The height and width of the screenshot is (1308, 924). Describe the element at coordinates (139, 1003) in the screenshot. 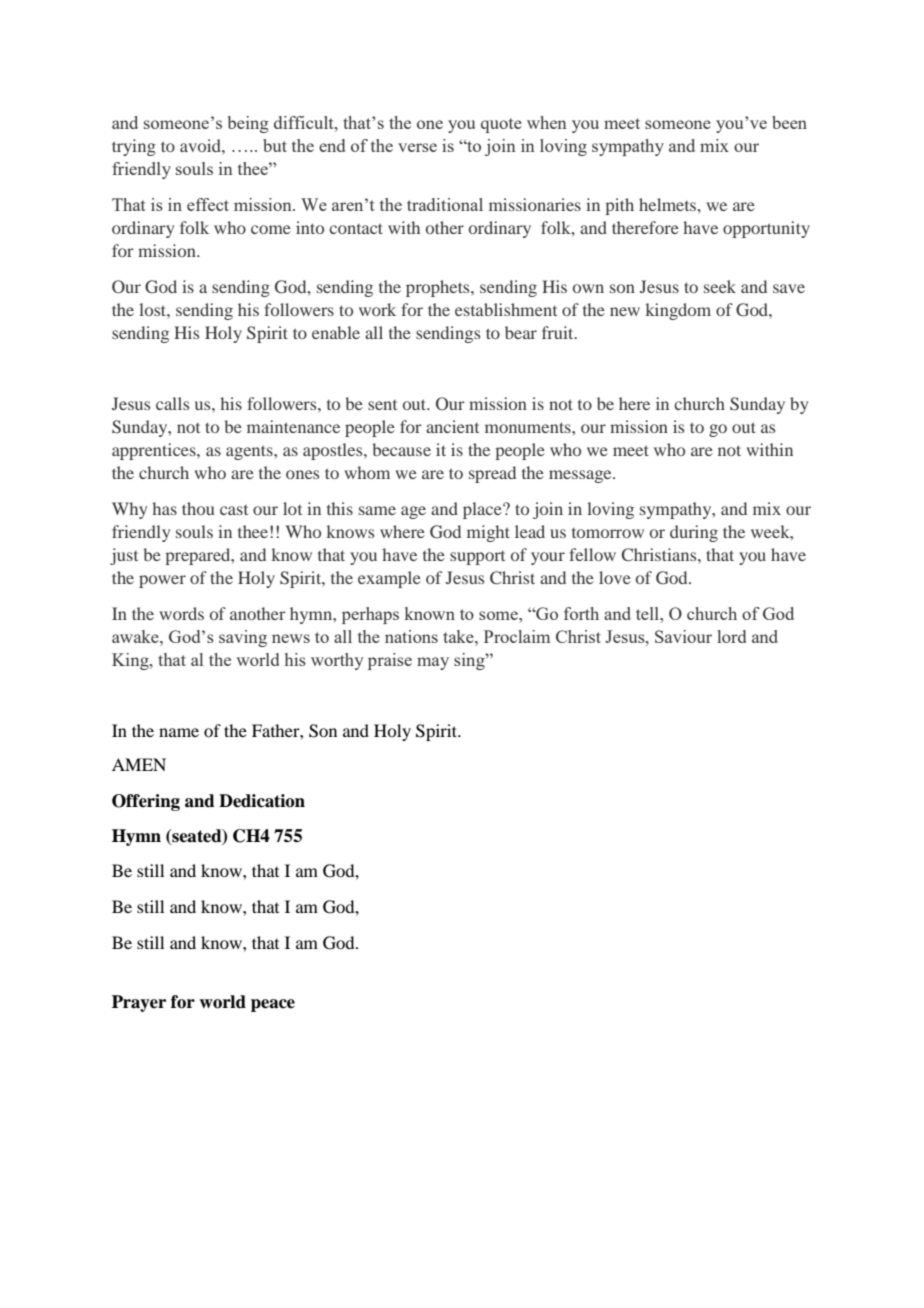

I see `Prayer` at that location.
